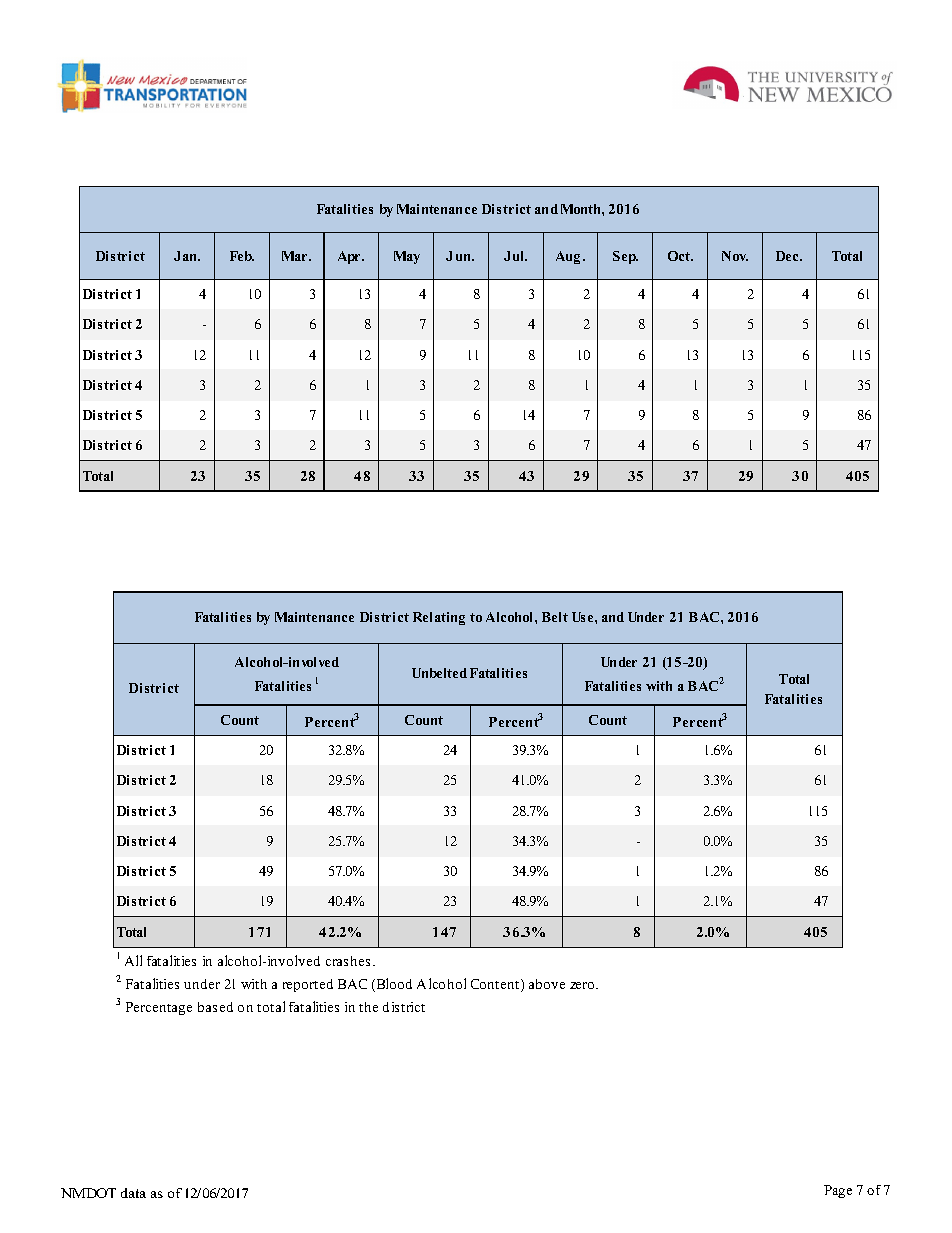 The width and height of the screenshot is (952, 1233). What do you see at coordinates (460, 256) in the screenshot?
I see `Jun` at bounding box center [460, 256].
